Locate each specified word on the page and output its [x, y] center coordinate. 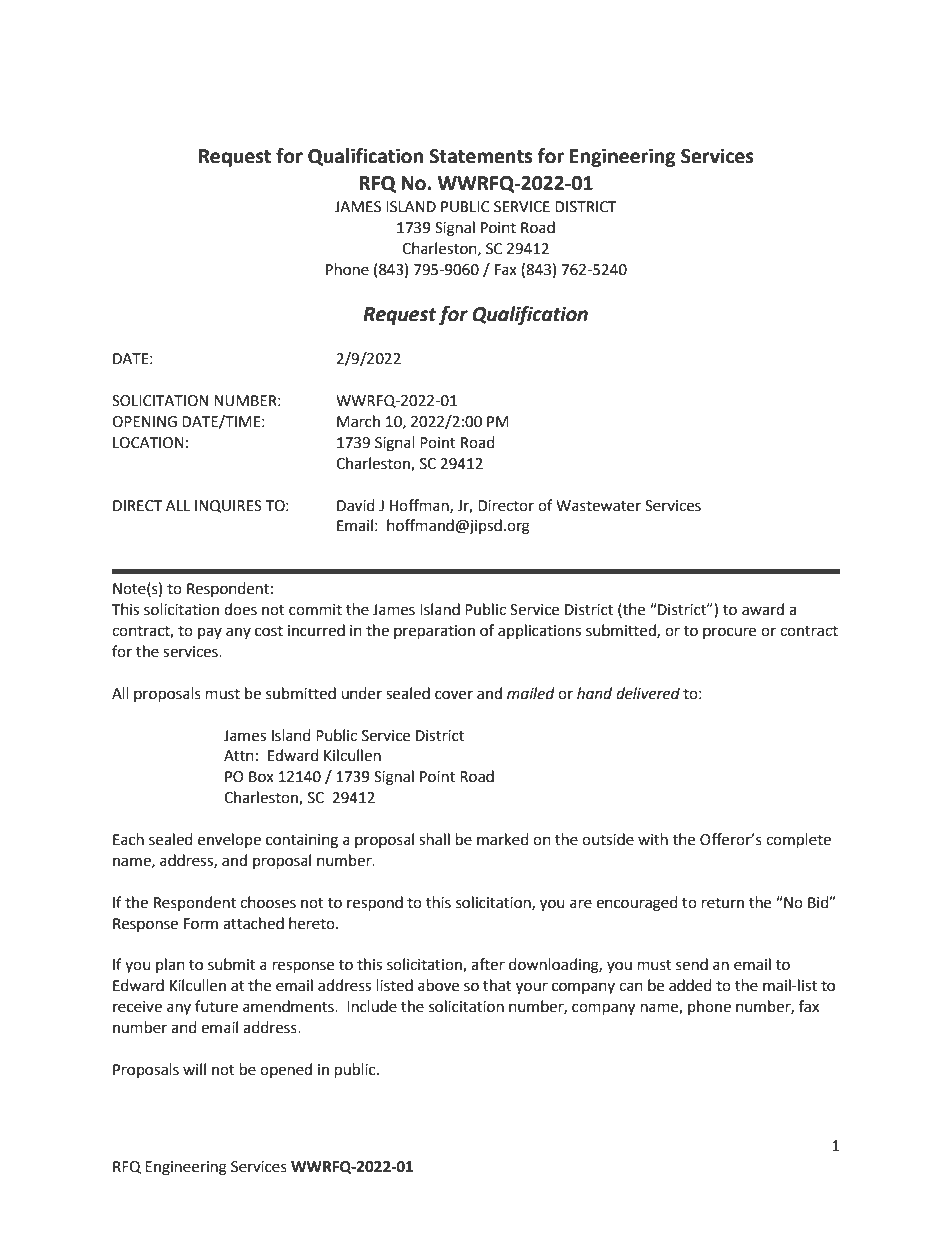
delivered [648, 693]
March [358, 421]
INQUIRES [228, 506]
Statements [480, 156]
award [763, 609]
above [438, 985]
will [194, 1069]
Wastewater [598, 506]
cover [454, 695]
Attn [239, 756]
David [356, 505]
